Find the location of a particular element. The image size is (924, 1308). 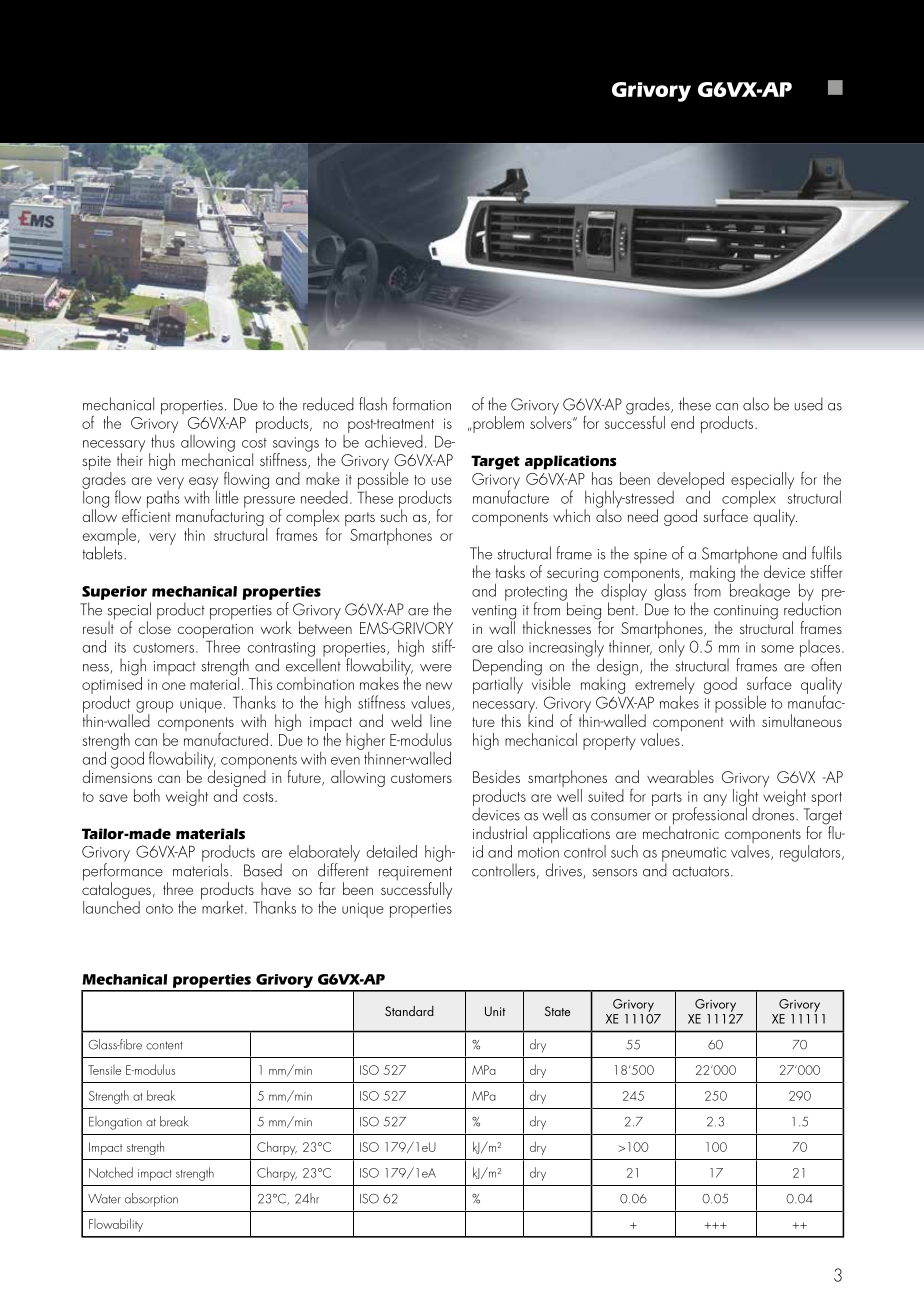

thus is located at coordinates (163, 440).
